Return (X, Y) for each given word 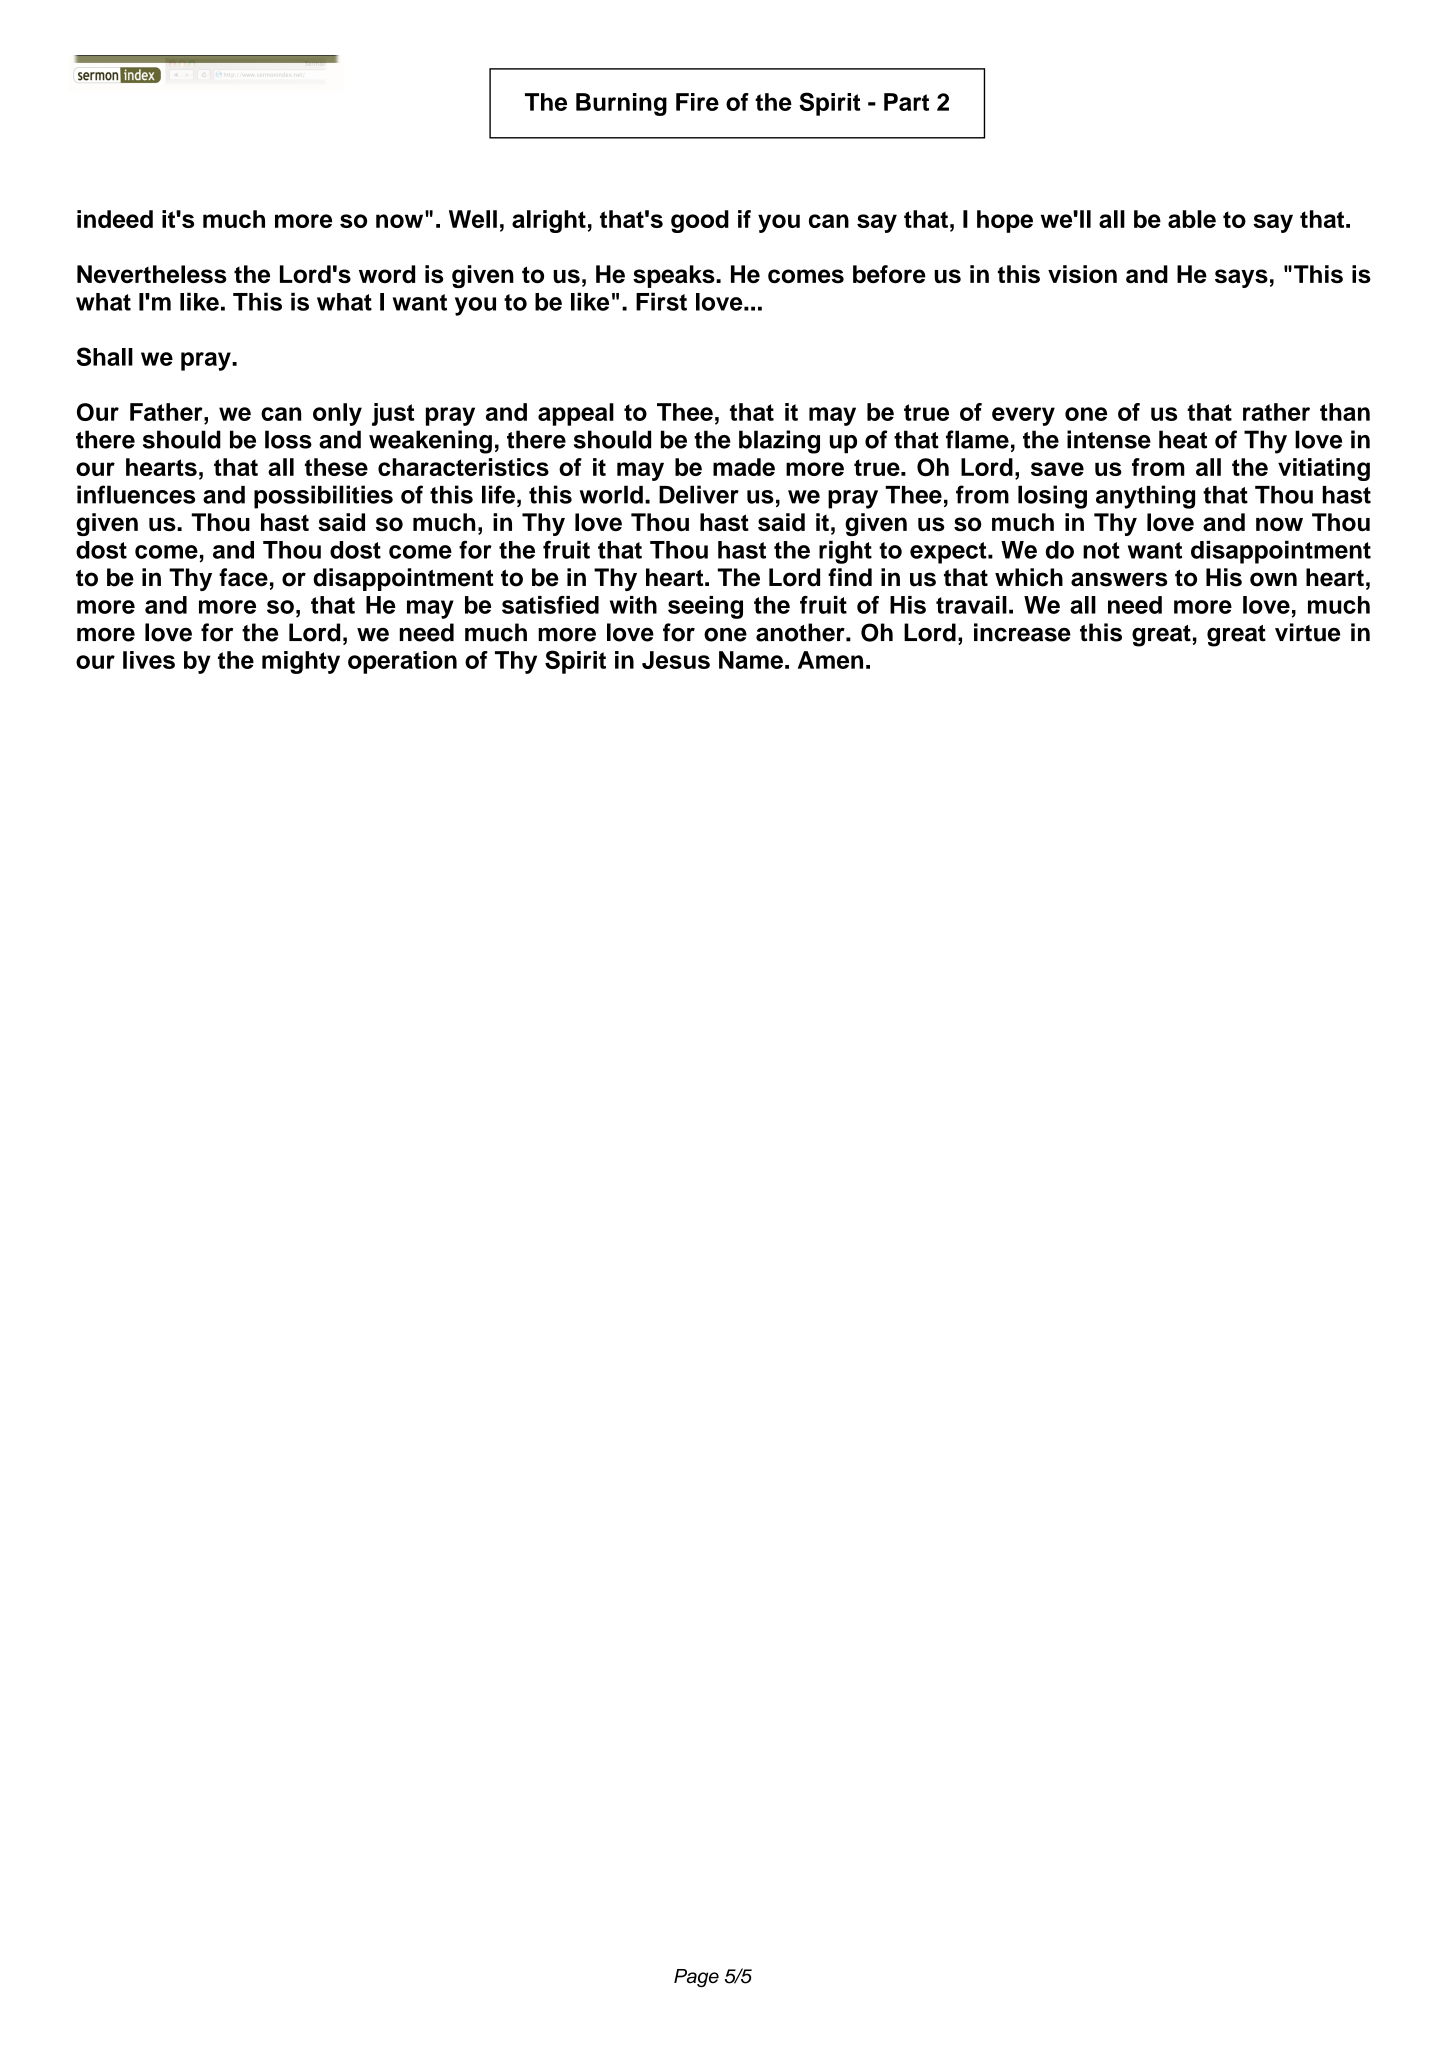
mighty (301, 662)
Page (696, 1978)
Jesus (676, 660)
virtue (1307, 632)
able (1192, 219)
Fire (697, 102)
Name (751, 660)
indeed (115, 219)
